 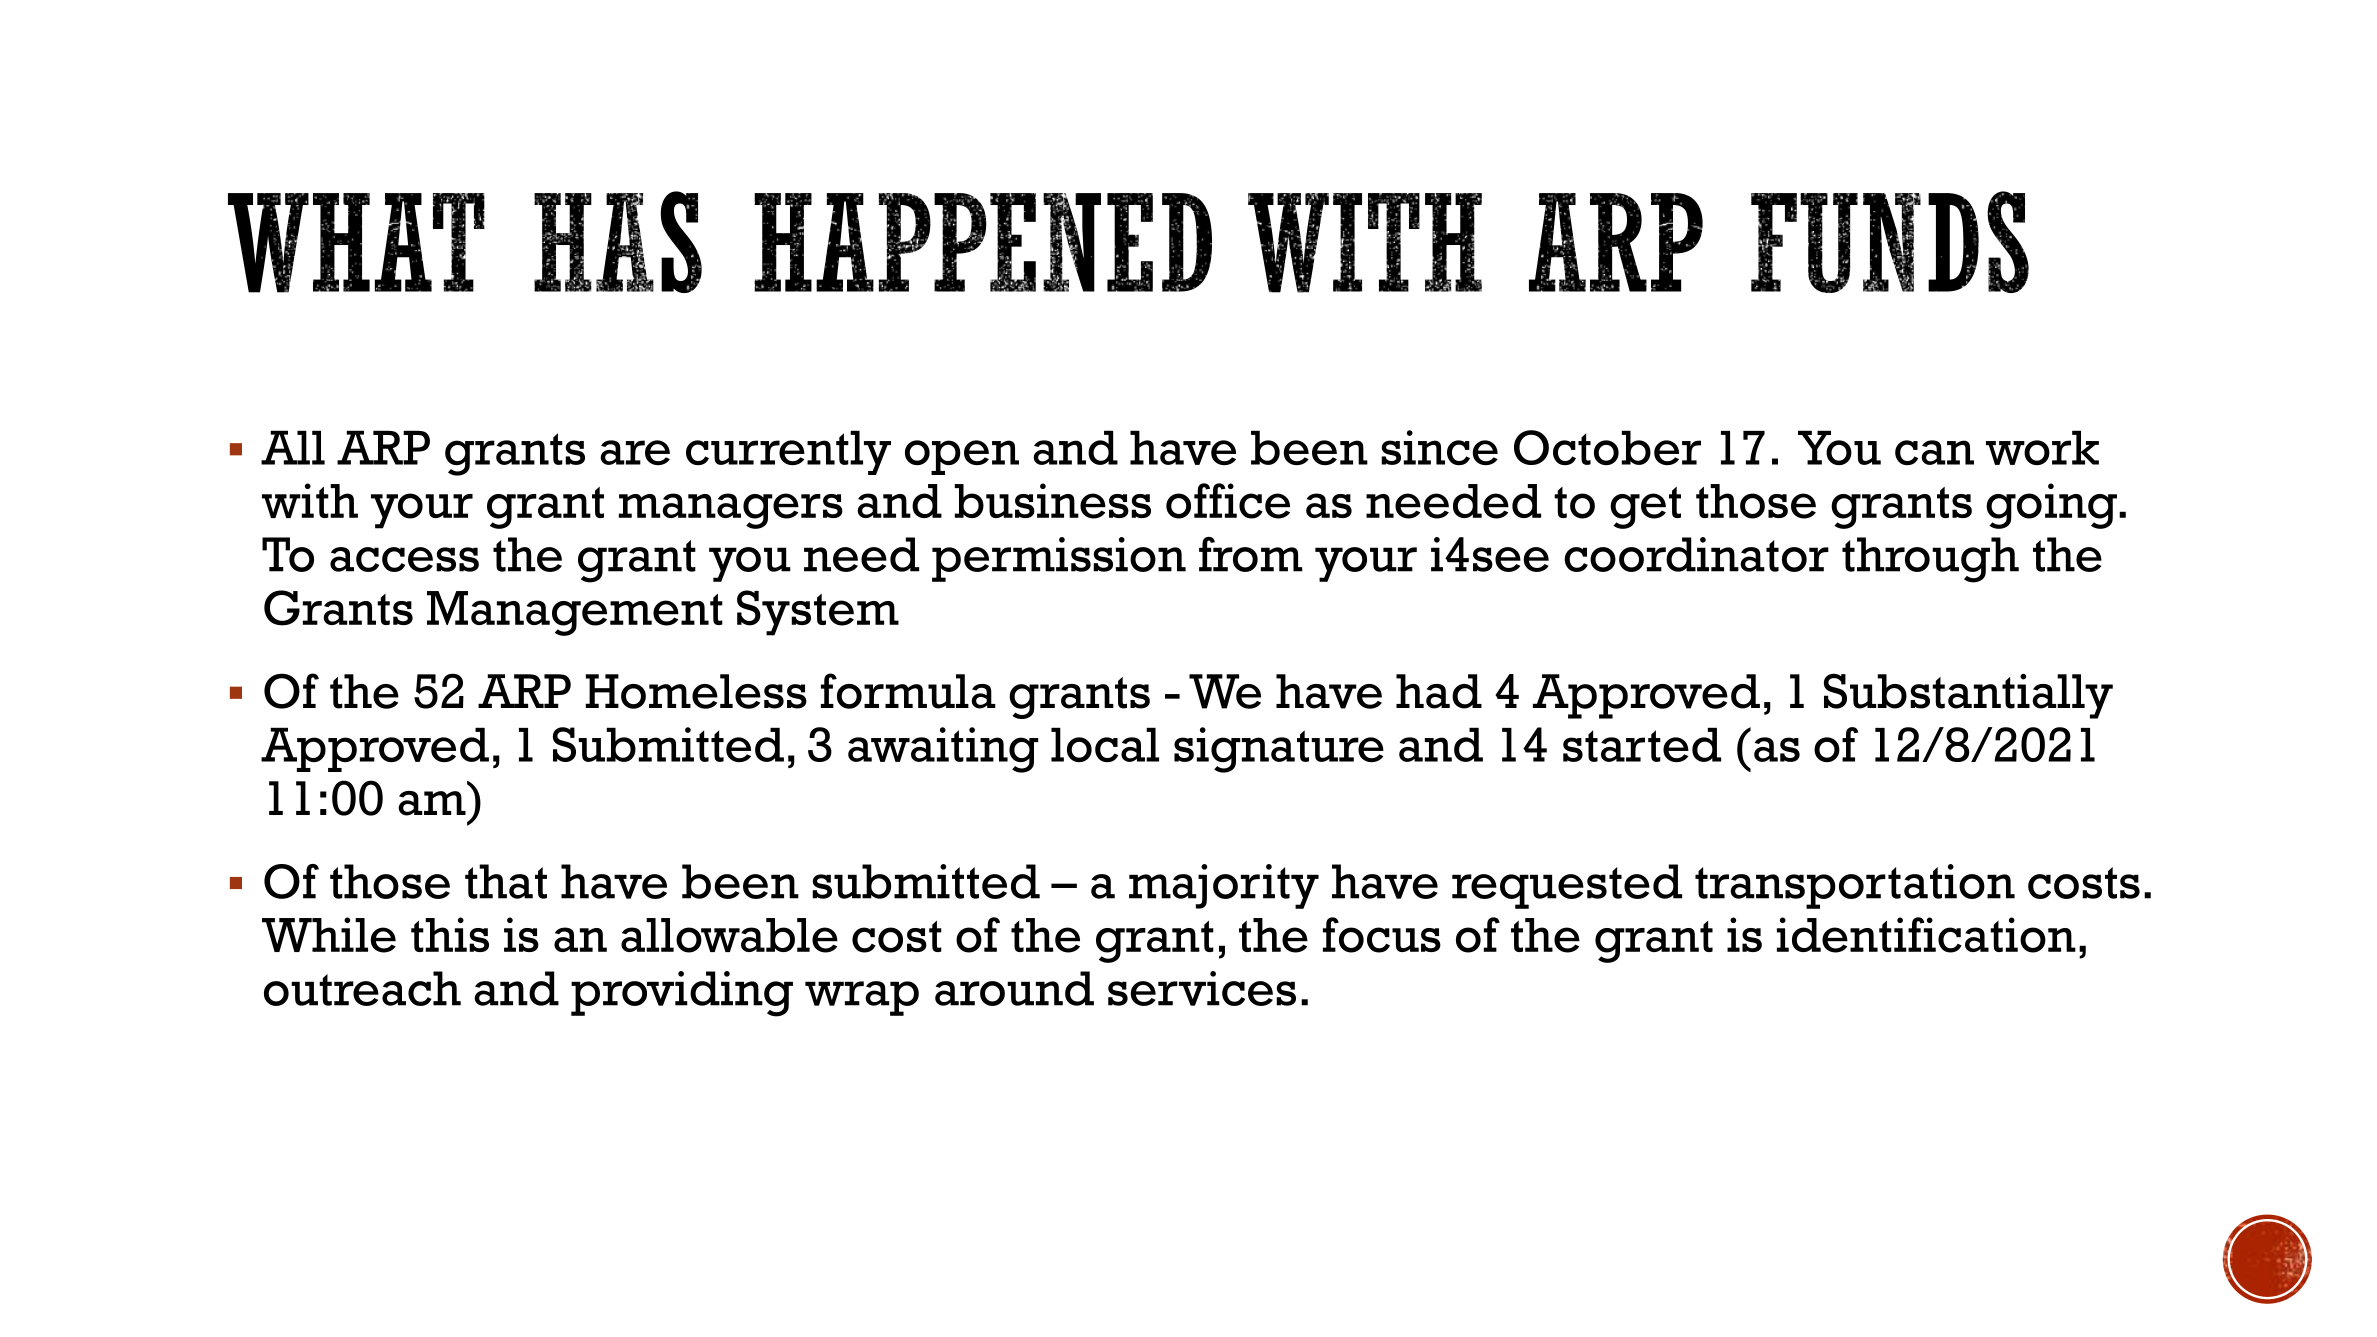 I want to click on can, so click(x=1934, y=452).
